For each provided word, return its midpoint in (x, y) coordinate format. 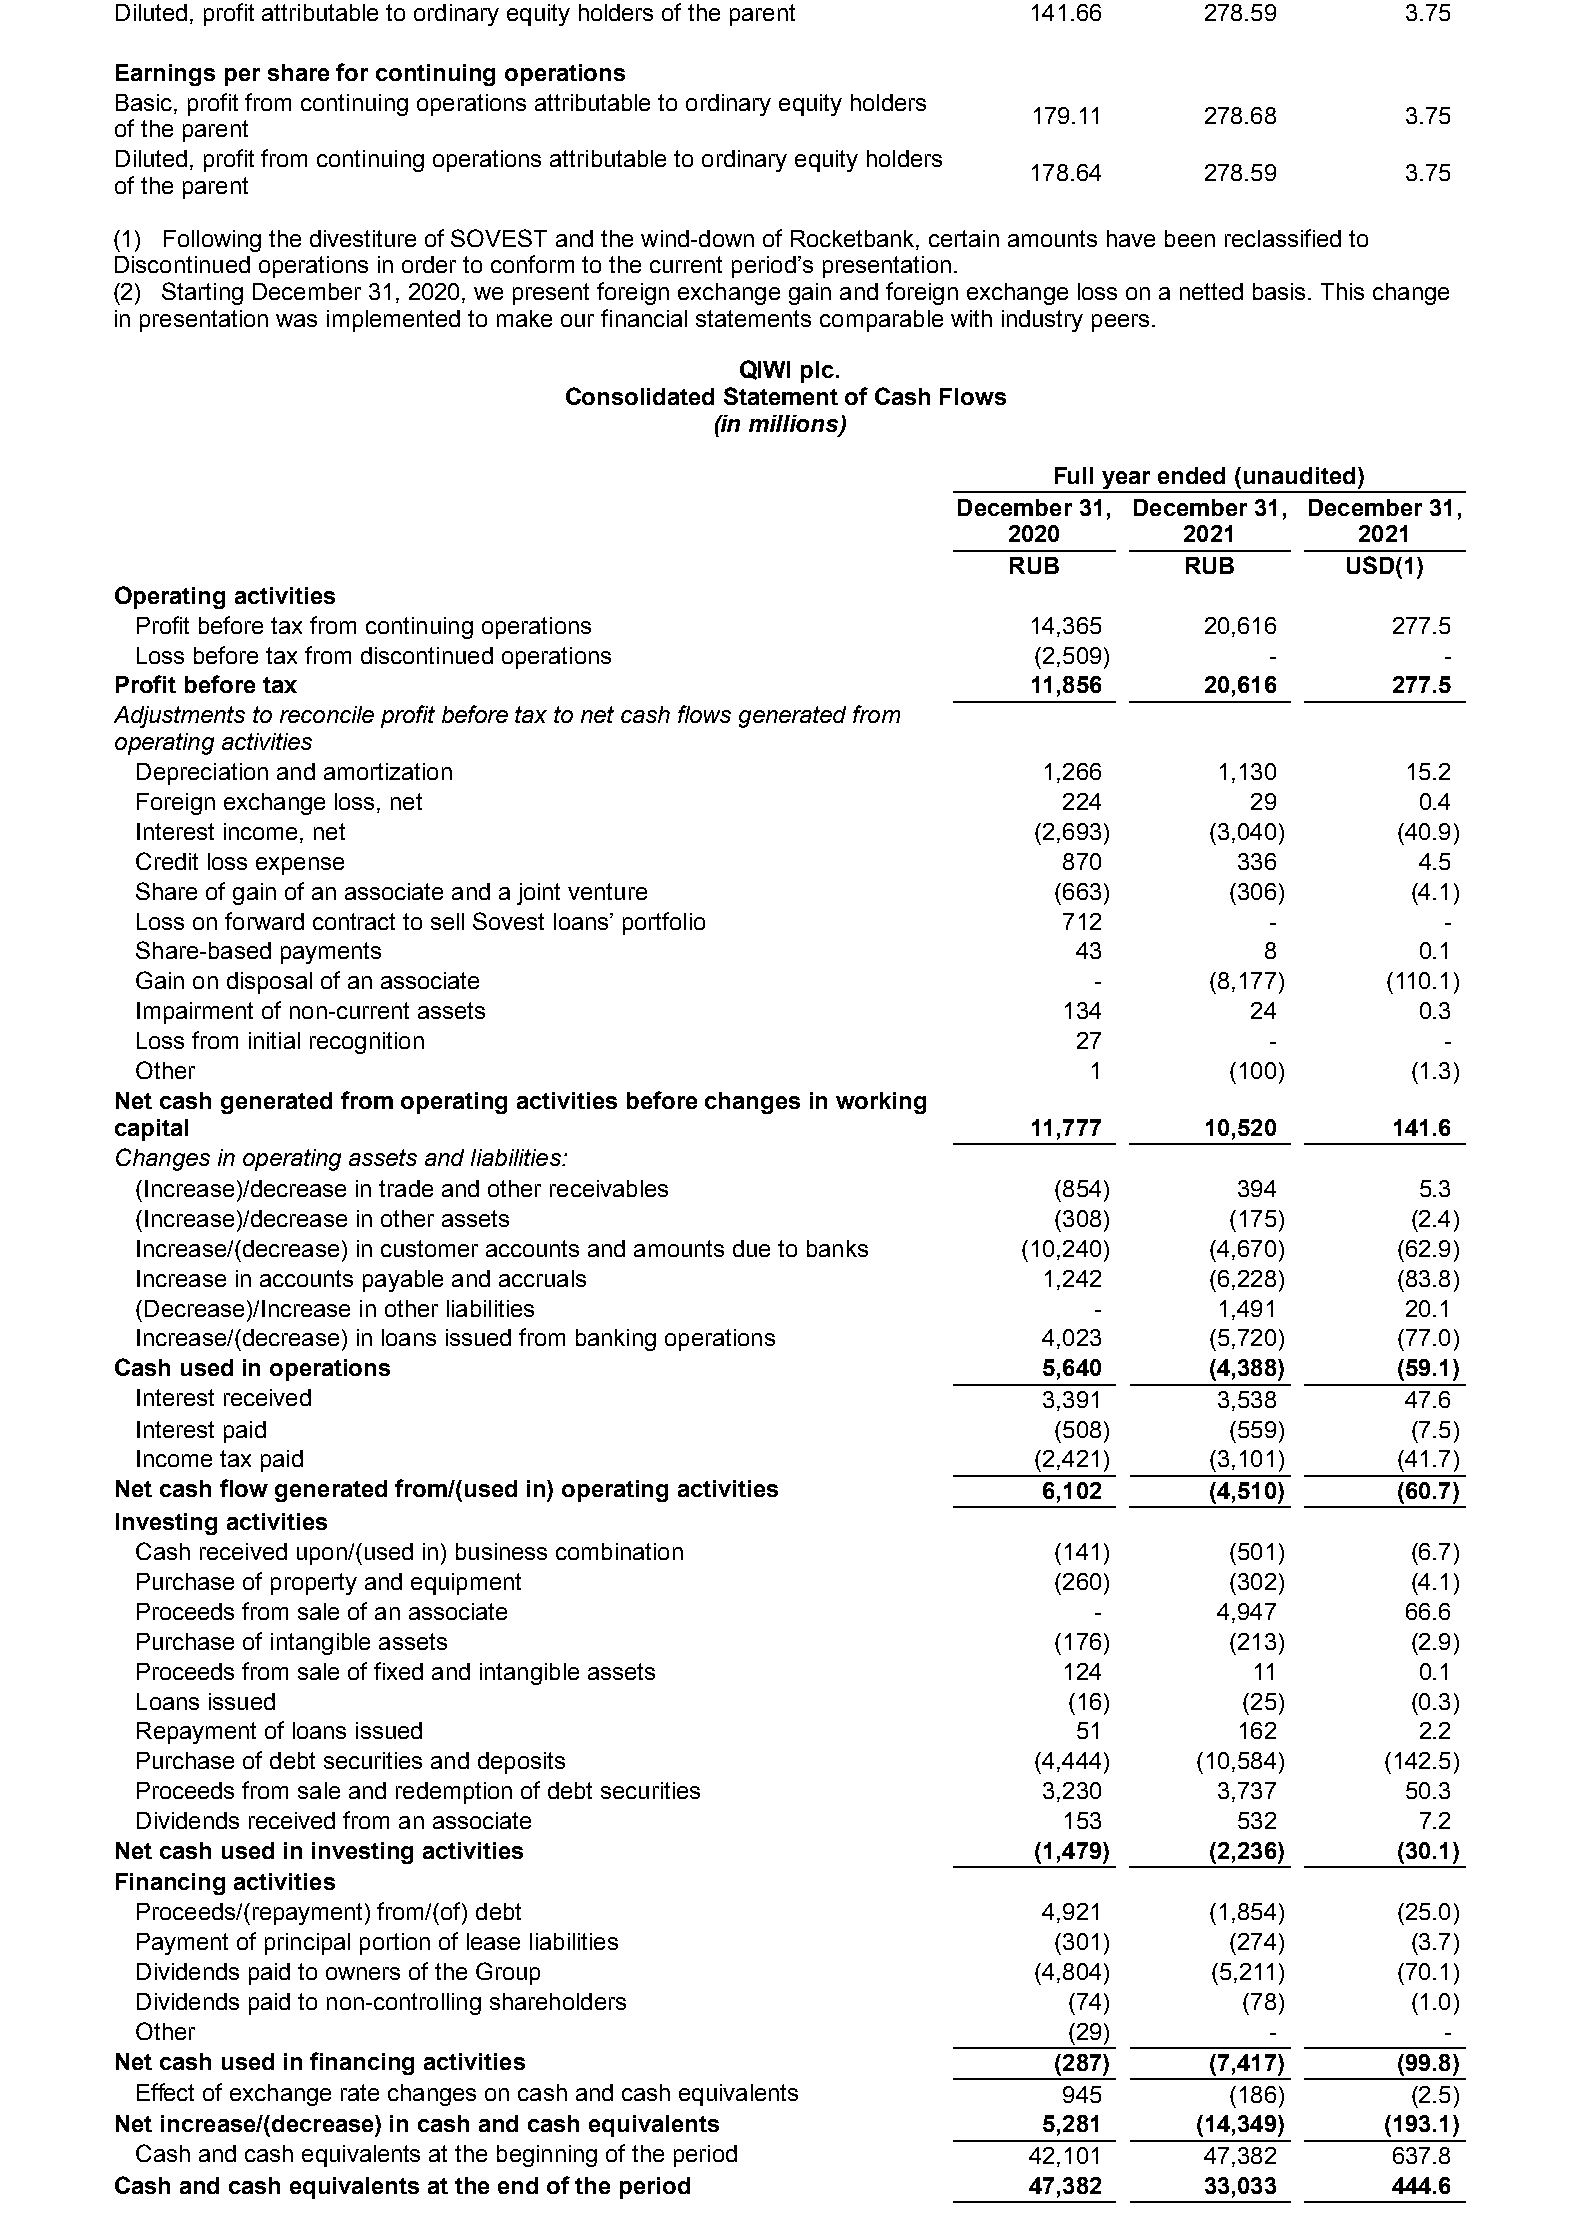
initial (274, 1040)
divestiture (363, 238)
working (881, 1103)
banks (837, 1248)
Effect (165, 2092)
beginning (547, 2156)
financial (644, 318)
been (1190, 238)
